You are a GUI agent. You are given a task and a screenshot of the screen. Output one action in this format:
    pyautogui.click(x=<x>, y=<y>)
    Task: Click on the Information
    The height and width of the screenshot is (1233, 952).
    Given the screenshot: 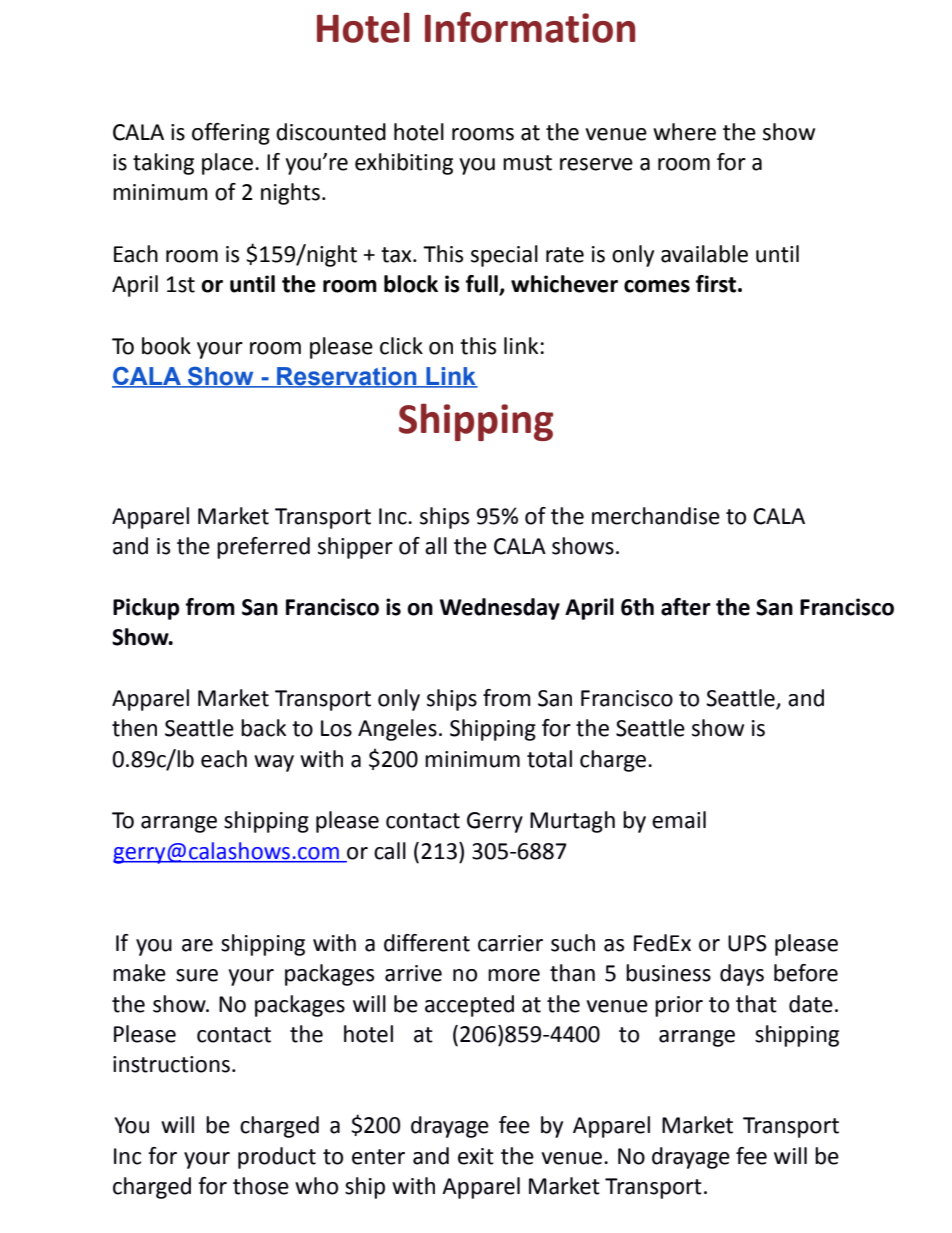 What is the action you would take?
    pyautogui.click(x=530, y=27)
